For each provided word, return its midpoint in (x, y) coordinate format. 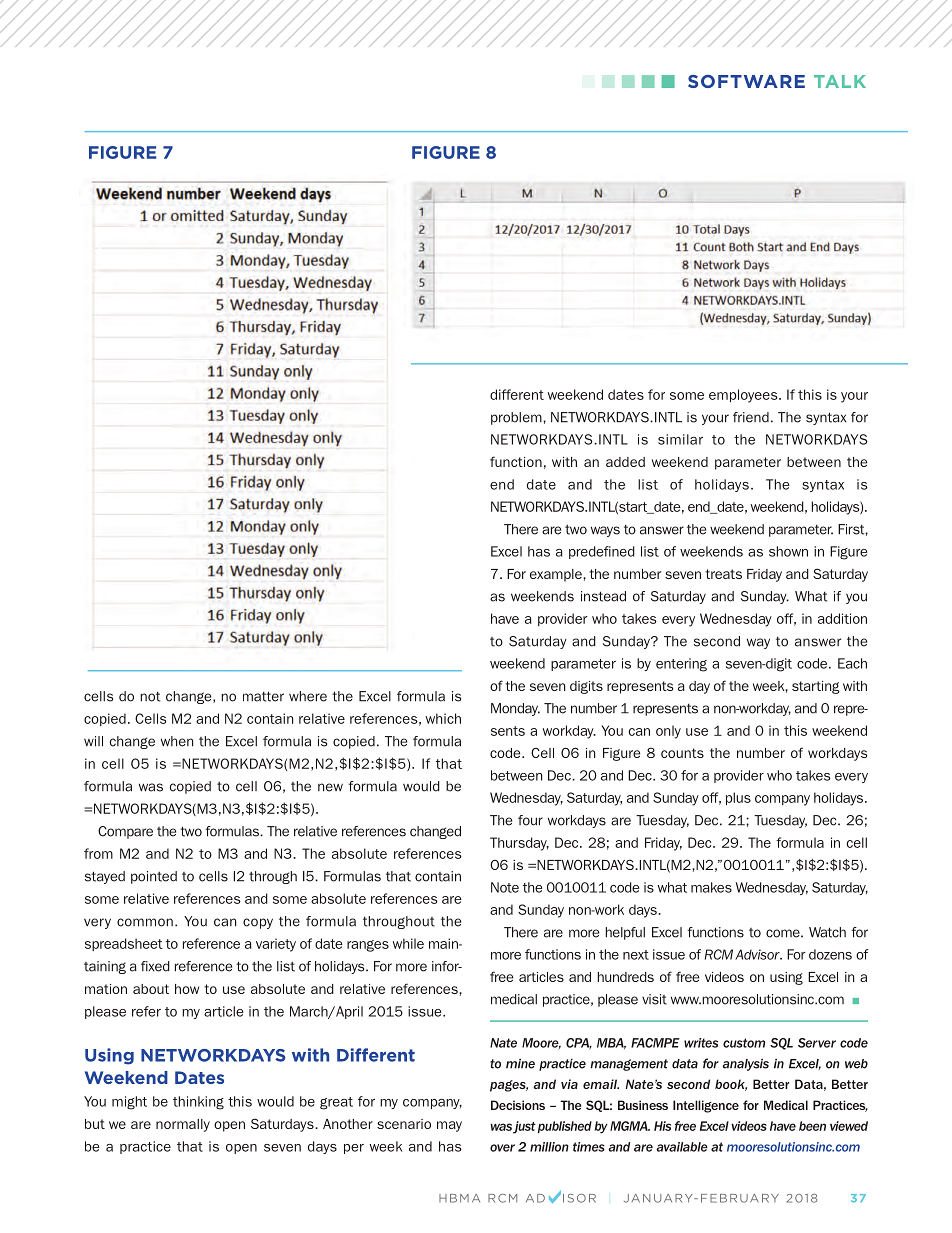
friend (751, 417)
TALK (840, 81)
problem (517, 418)
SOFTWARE (746, 81)
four (530, 820)
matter (263, 696)
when (177, 741)
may (449, 1126)
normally (183, 1125)
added (625, 462)
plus (738, 798)
